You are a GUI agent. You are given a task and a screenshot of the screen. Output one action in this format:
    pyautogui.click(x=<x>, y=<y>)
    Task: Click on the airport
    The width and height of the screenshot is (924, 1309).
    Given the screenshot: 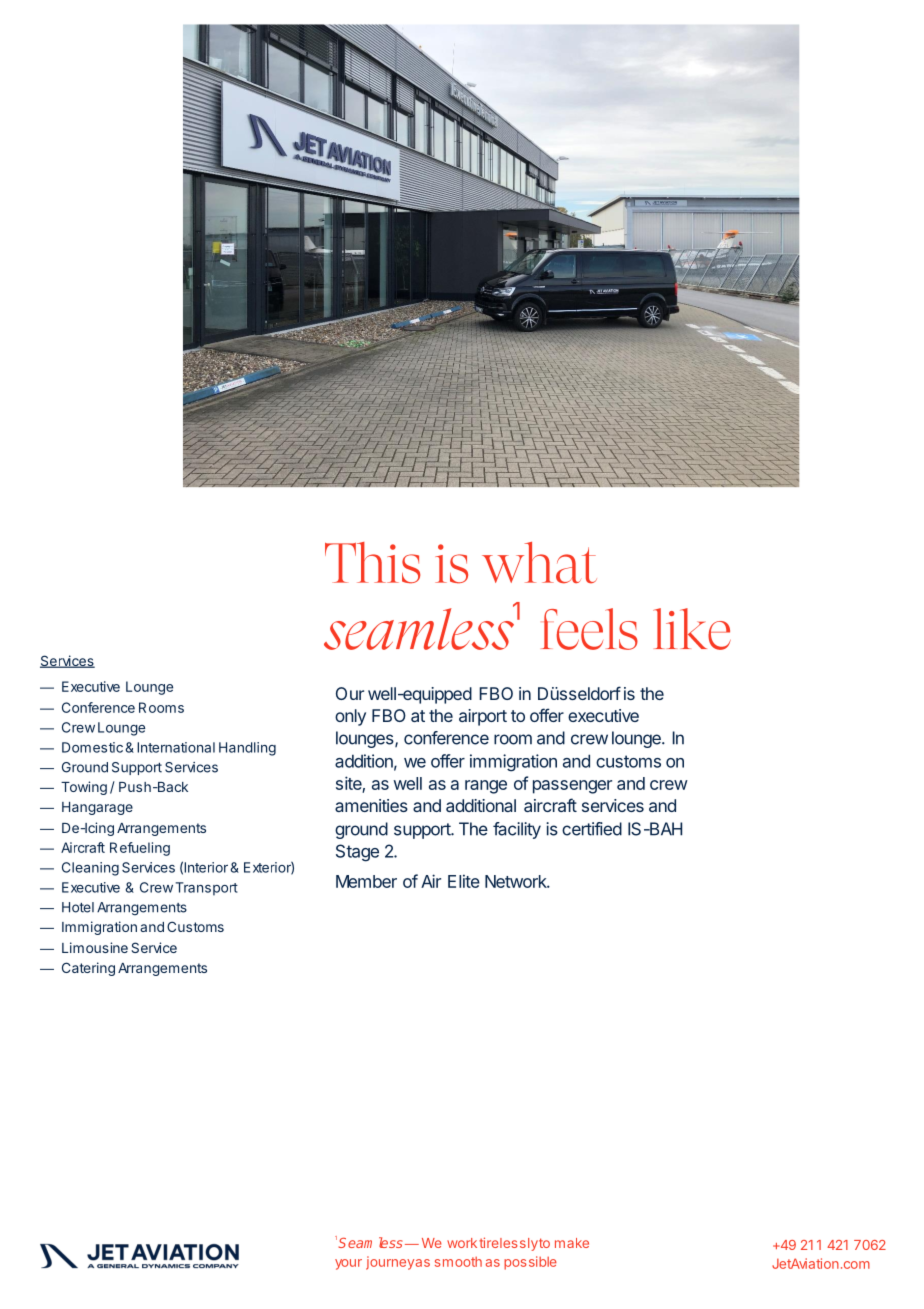 What is the action you would take?
    pyautogui.click(x=483, y=717)
